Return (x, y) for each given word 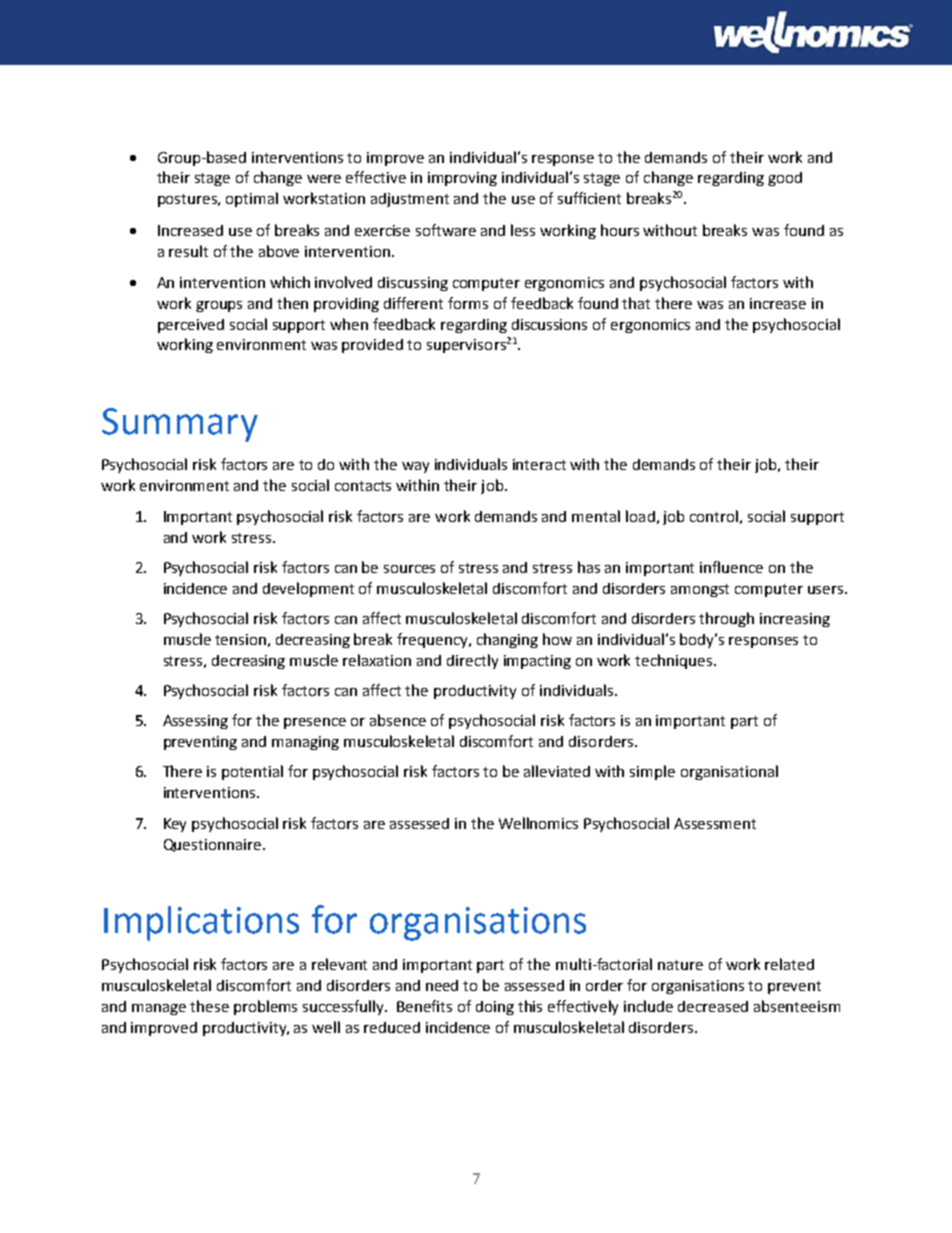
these (209, 1006)
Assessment (715, 823)
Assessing (195, 722)
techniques (673, 661)
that (636, 303)
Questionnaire (212, 845)
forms (468, 303)
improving (462, 179)
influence (731, 567)
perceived (191, 326)
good (785, 179)
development (308, 589)
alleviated (557, 771)
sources (409, 569)
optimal (252, 199)
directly (472, 661)
